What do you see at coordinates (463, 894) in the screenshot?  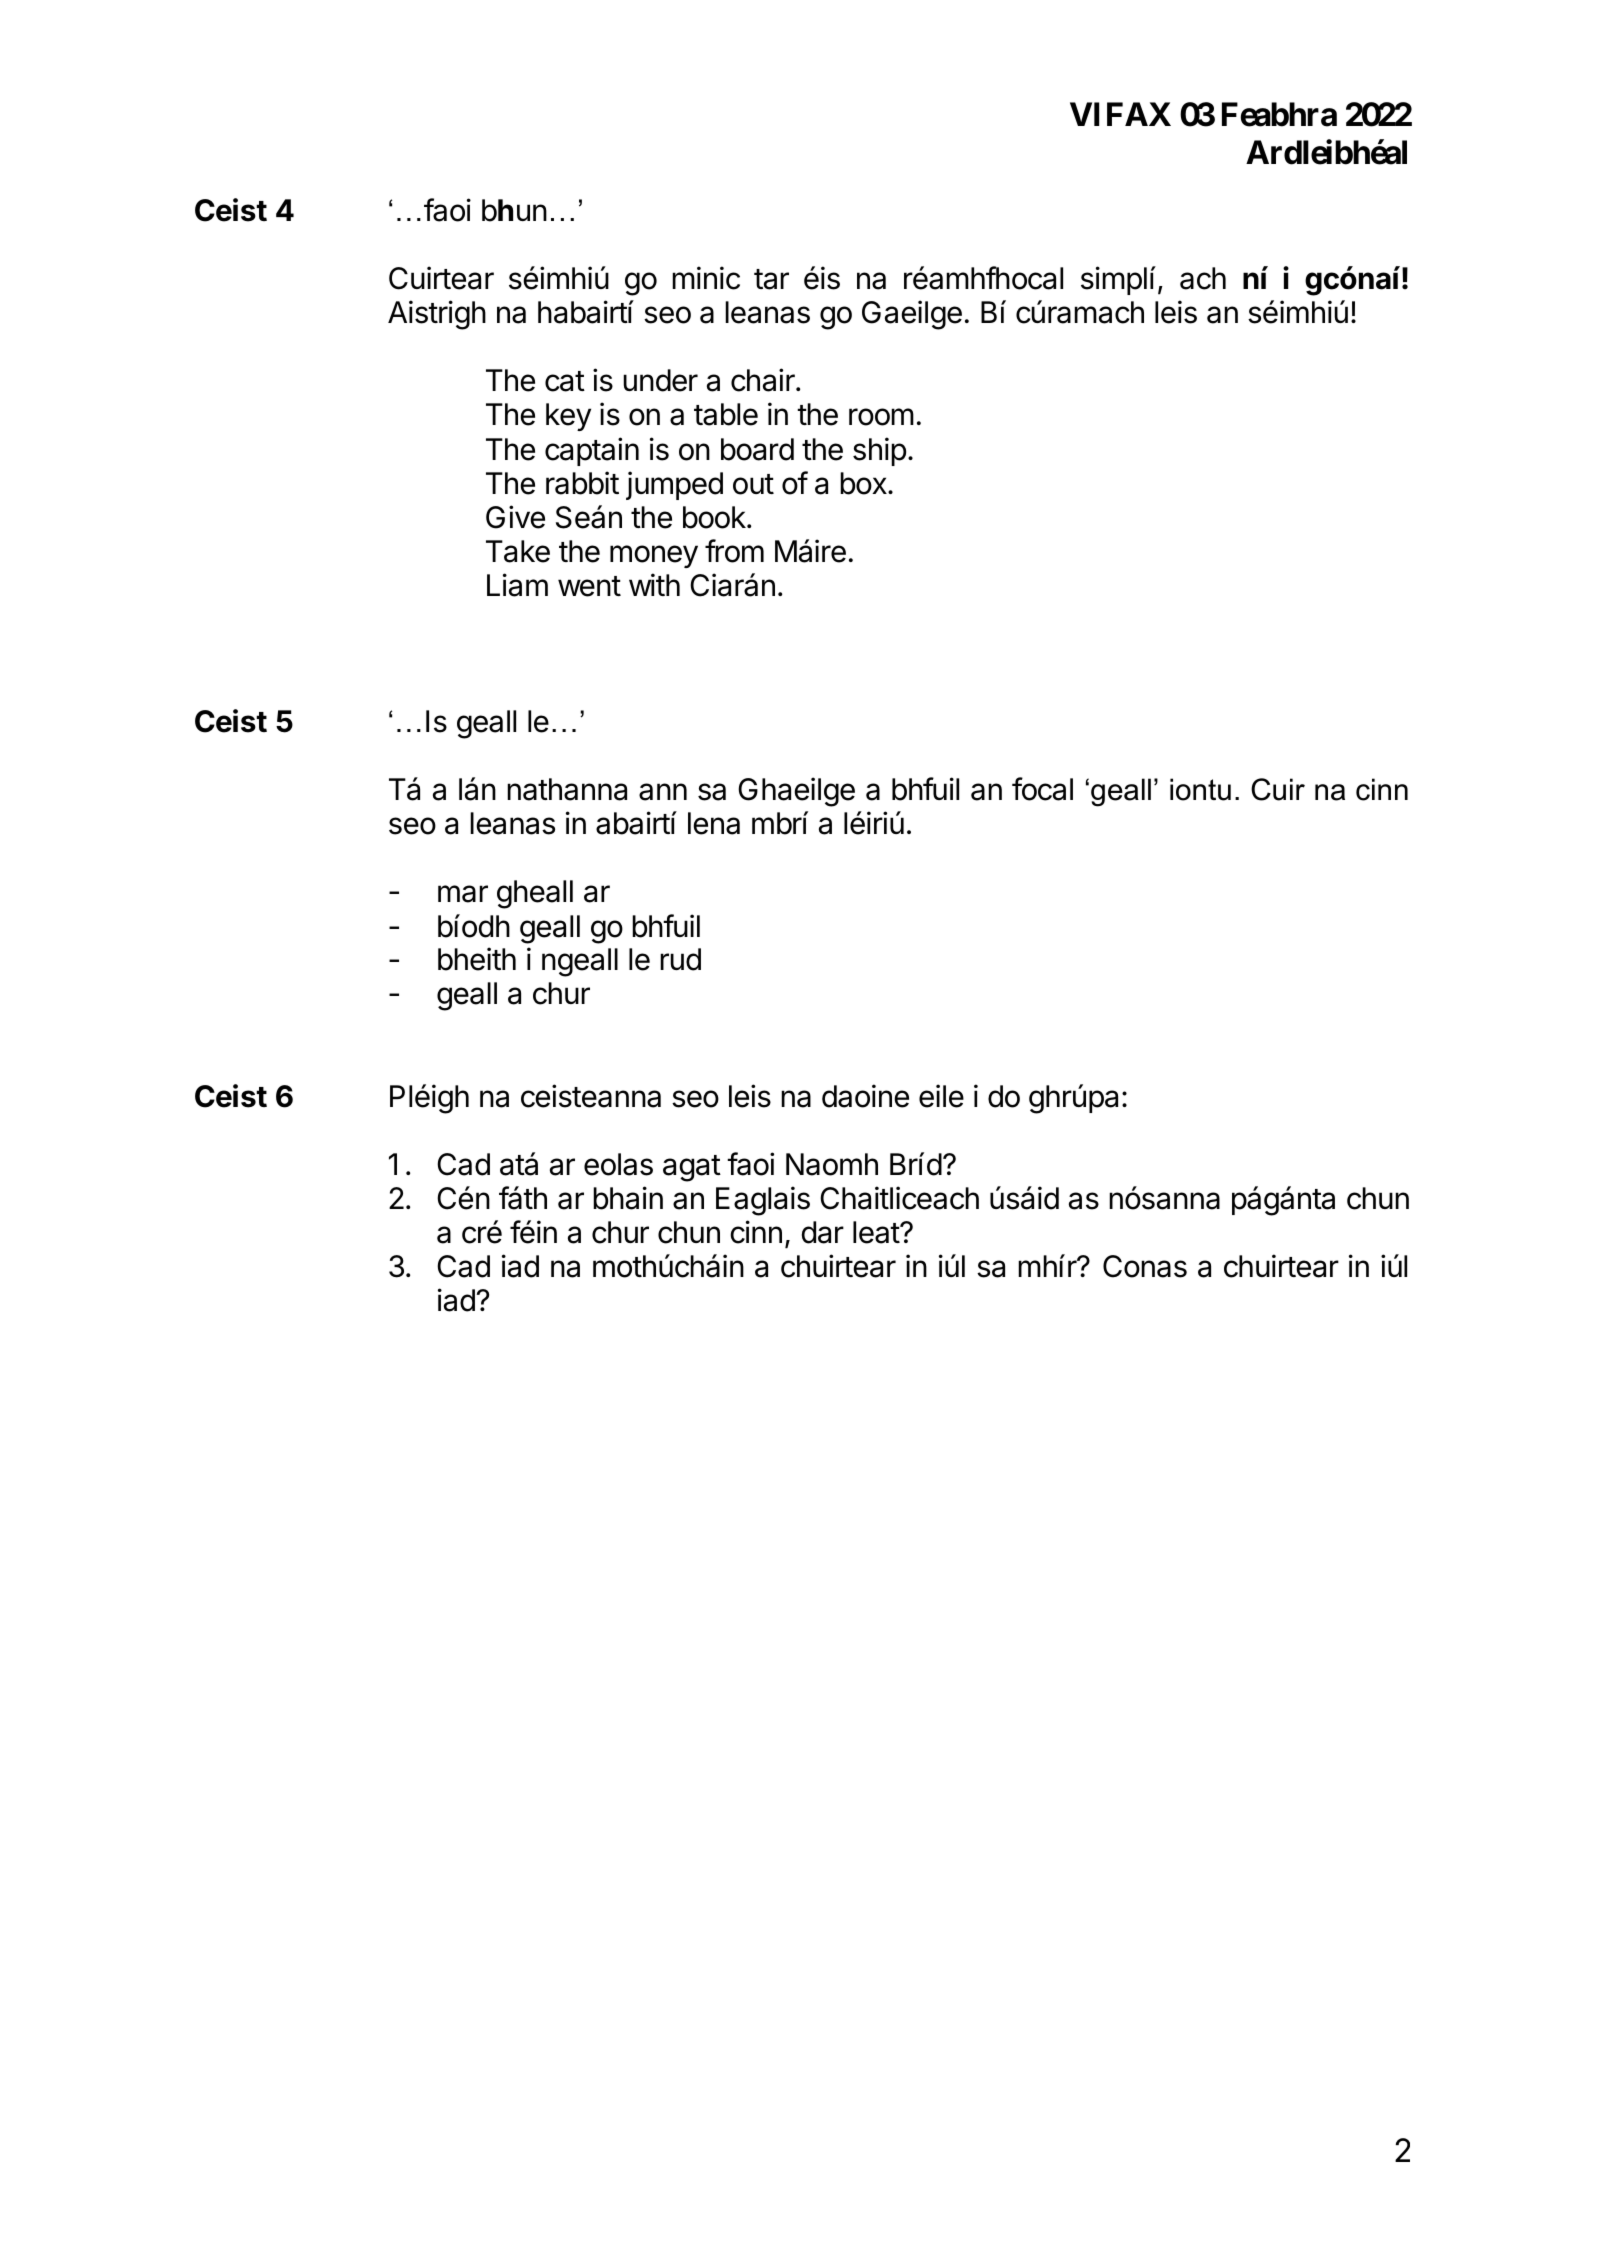 I see `mar` at bounding box center [463, 894].
